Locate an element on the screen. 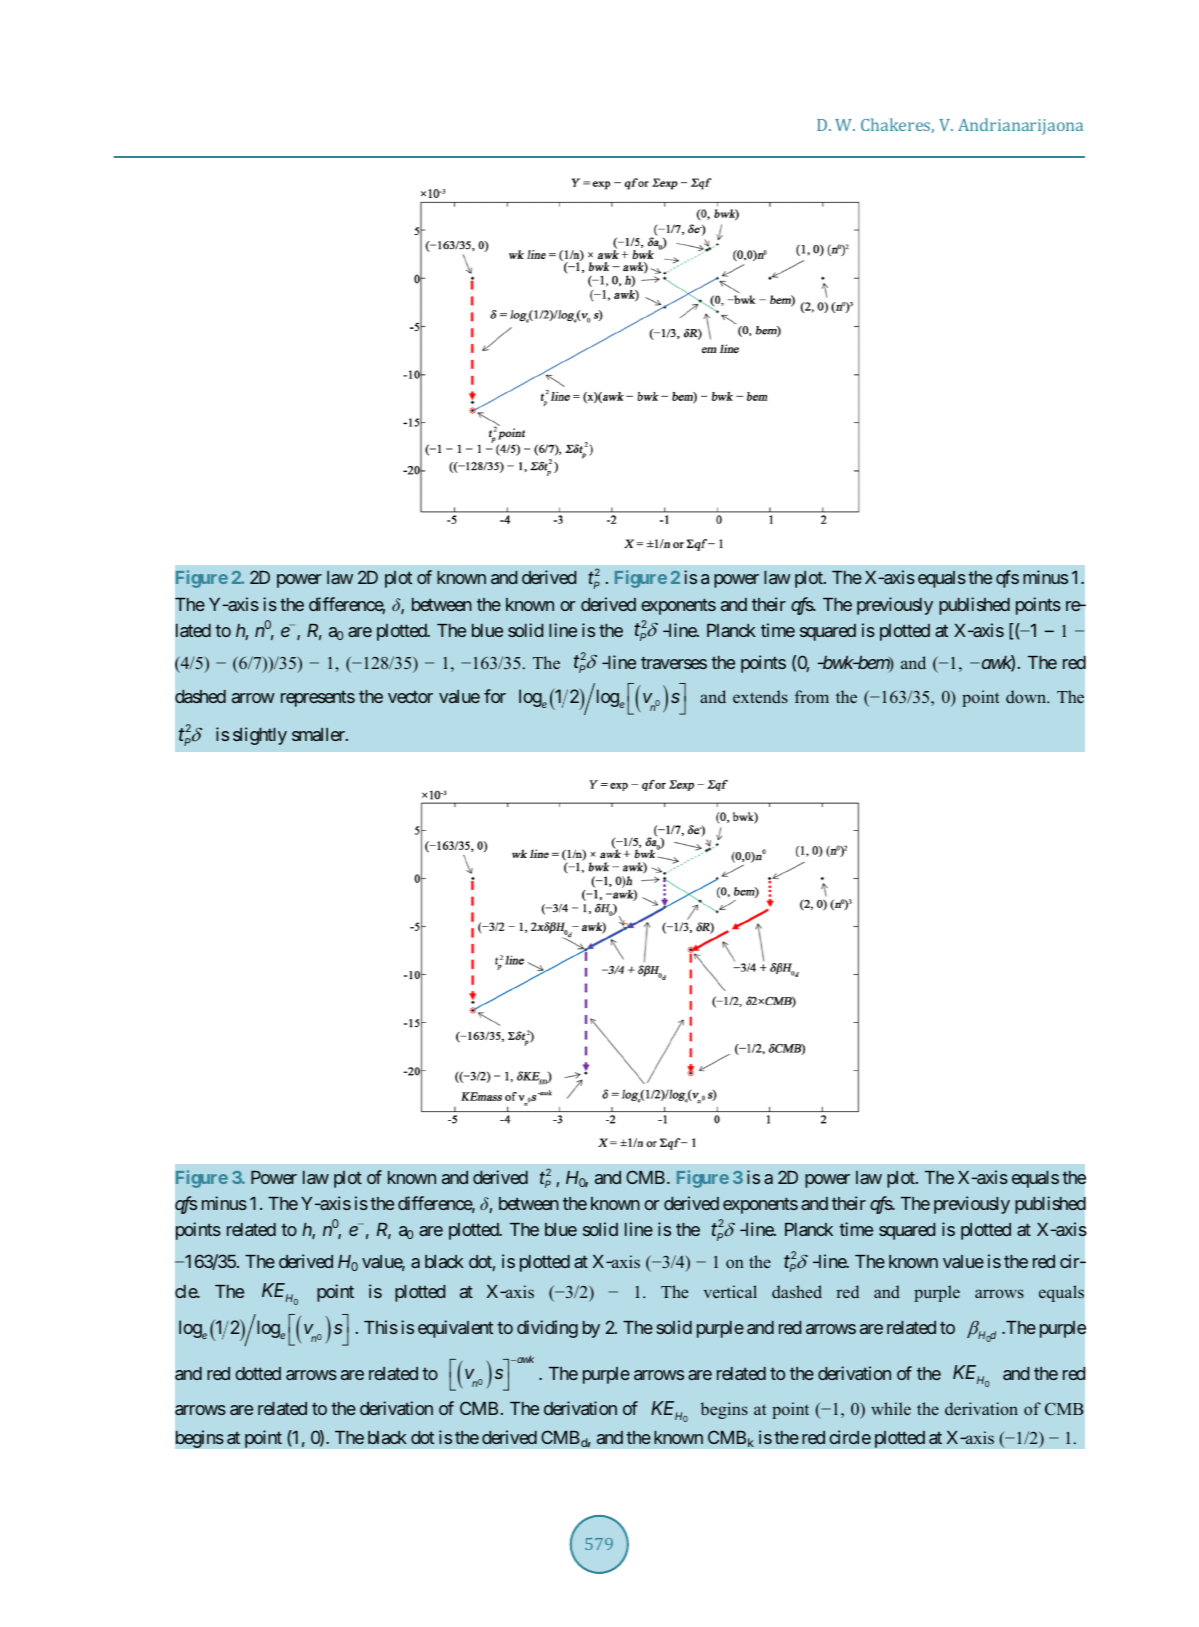 The width and height of the screenshot is (1199, 1627). while is located at coordinates (891, 1408).
